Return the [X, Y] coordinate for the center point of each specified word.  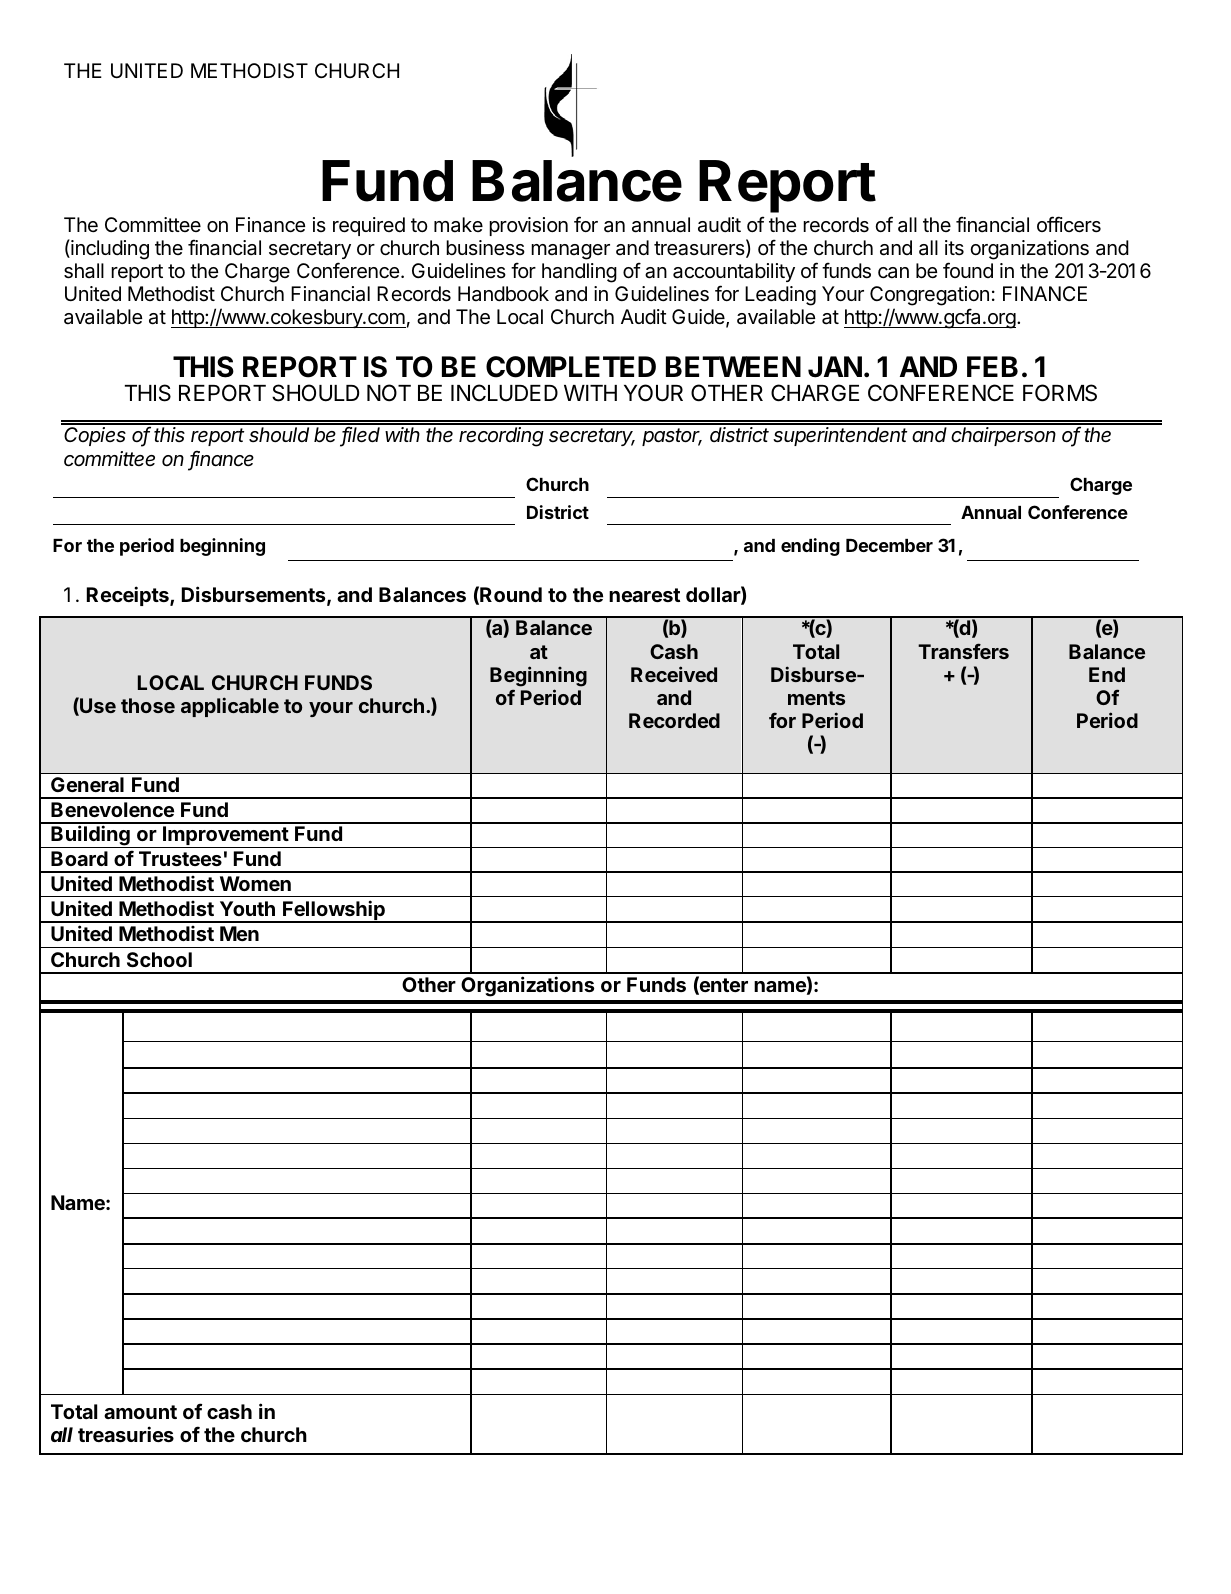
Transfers [963, 651]
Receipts [129, 596]
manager [570, 252]
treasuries [126, 1434]
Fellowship [334, 911]
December [889, 545]
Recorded [674, 720]
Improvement [225, 837]
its [954, 248]
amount [140, 1412]
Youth [247, 908]
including [109, 249]
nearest [644, 595]
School [159, 959]
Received [674, 674]
